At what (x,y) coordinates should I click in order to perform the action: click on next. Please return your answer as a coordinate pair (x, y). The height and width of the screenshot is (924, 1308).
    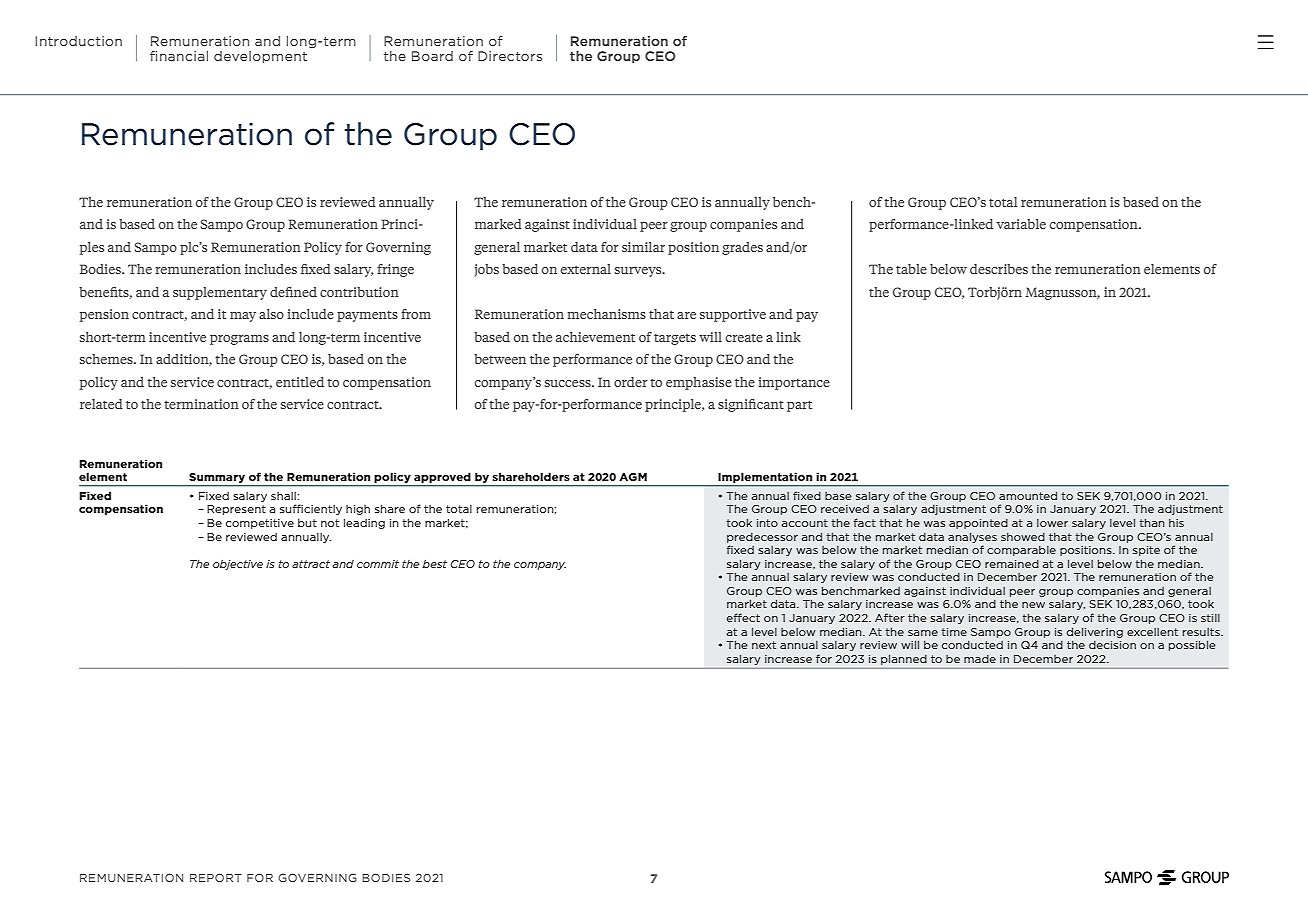
    Looking at the image, I should click on (764, 645).
